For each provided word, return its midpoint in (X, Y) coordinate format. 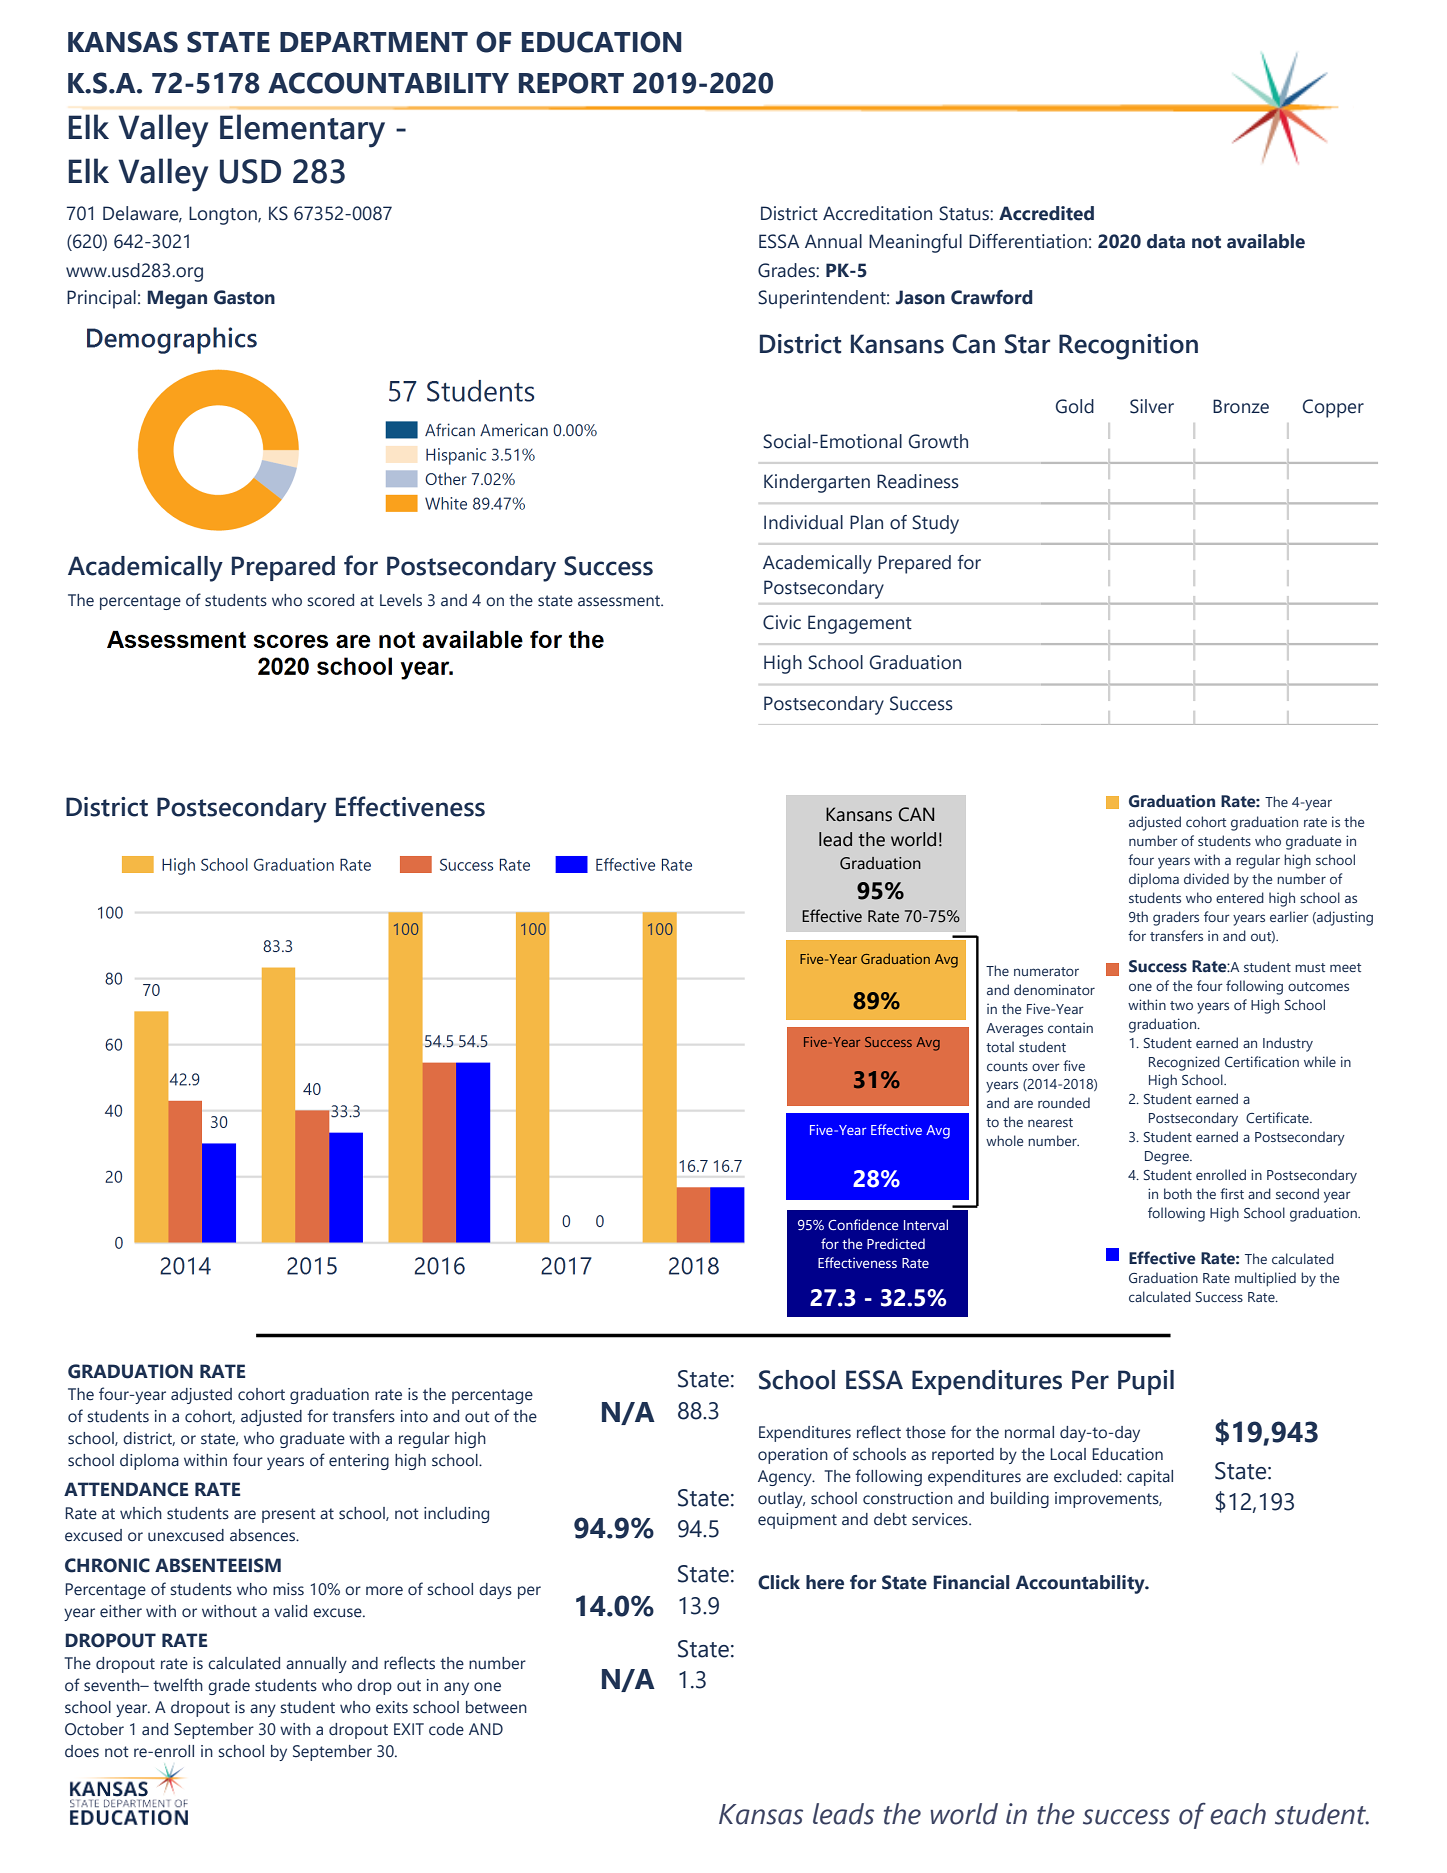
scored (331, 600)
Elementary (302, 131)
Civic (782, 622)
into (414, 1416)
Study (935, 524)
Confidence (863, 1224)
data (1166, 241)
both (1178, 1193)
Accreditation (877, 213)
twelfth (178, 1685)
